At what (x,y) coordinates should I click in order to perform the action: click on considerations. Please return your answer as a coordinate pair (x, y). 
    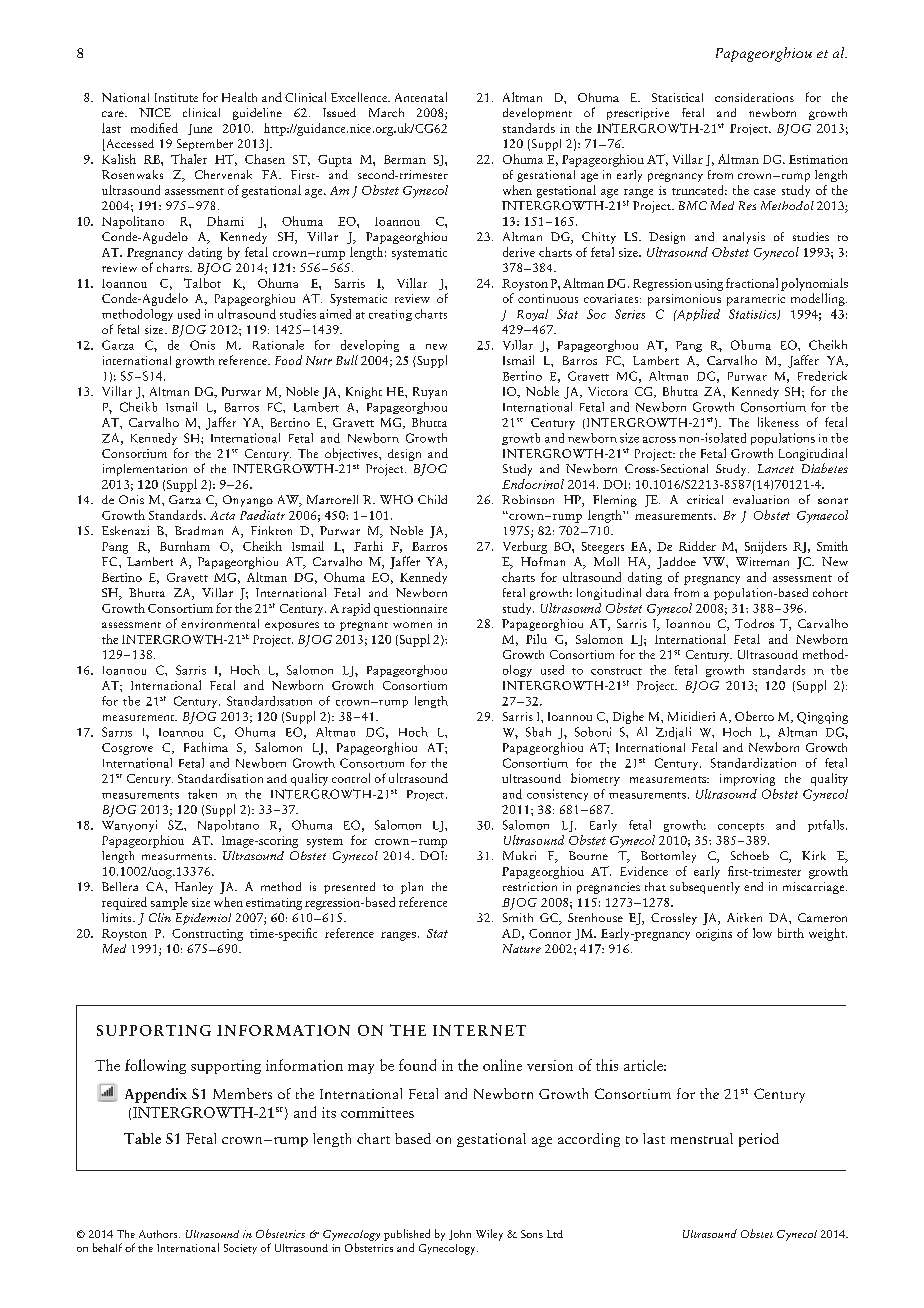
    Looking at the image, I should click on (754, 97).
